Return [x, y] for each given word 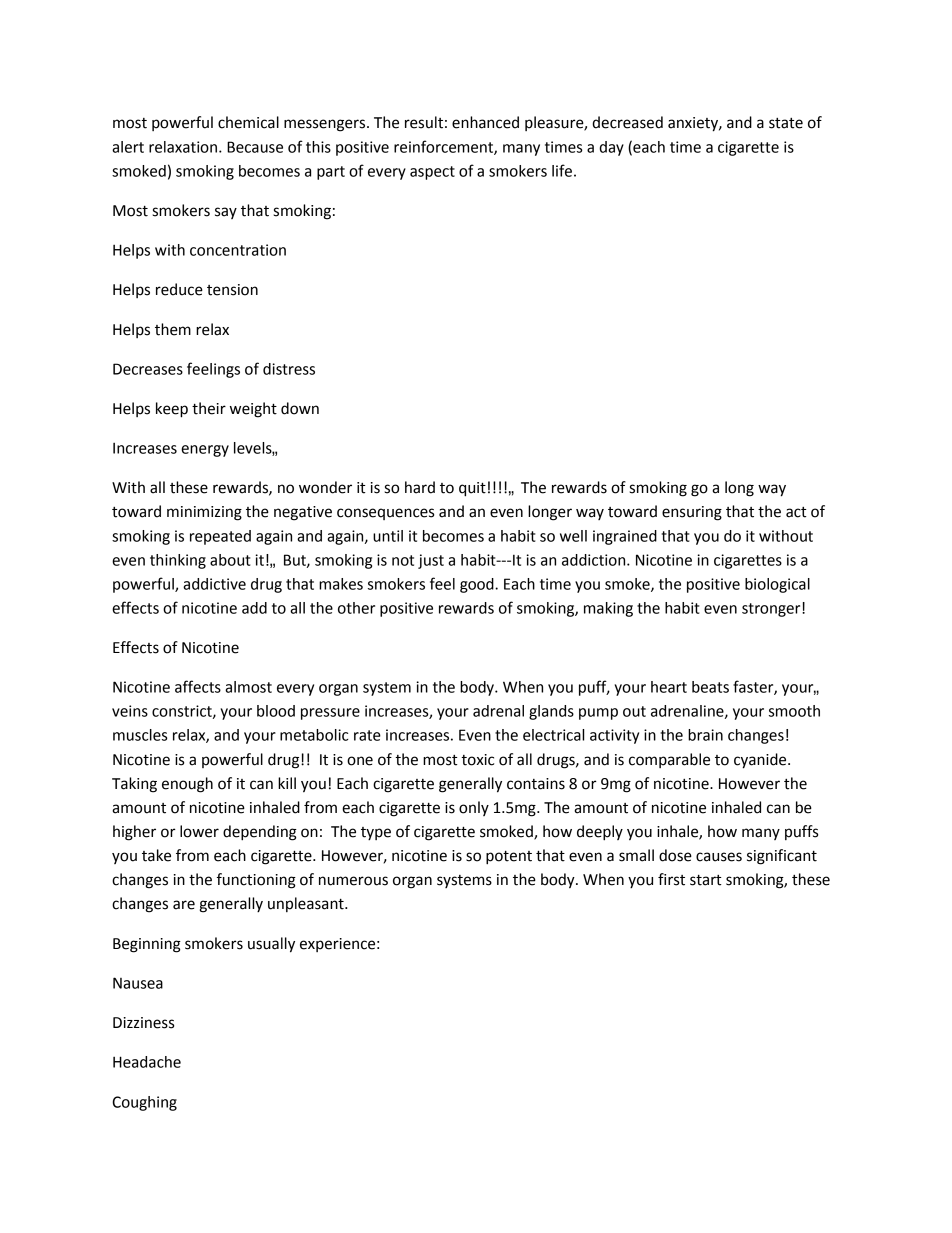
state [786, 123]
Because [255, 147]
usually [271, 945]
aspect [432, 173]
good [478, 585]
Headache [147, 1062]
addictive [214, 584]
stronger [772, 610]
